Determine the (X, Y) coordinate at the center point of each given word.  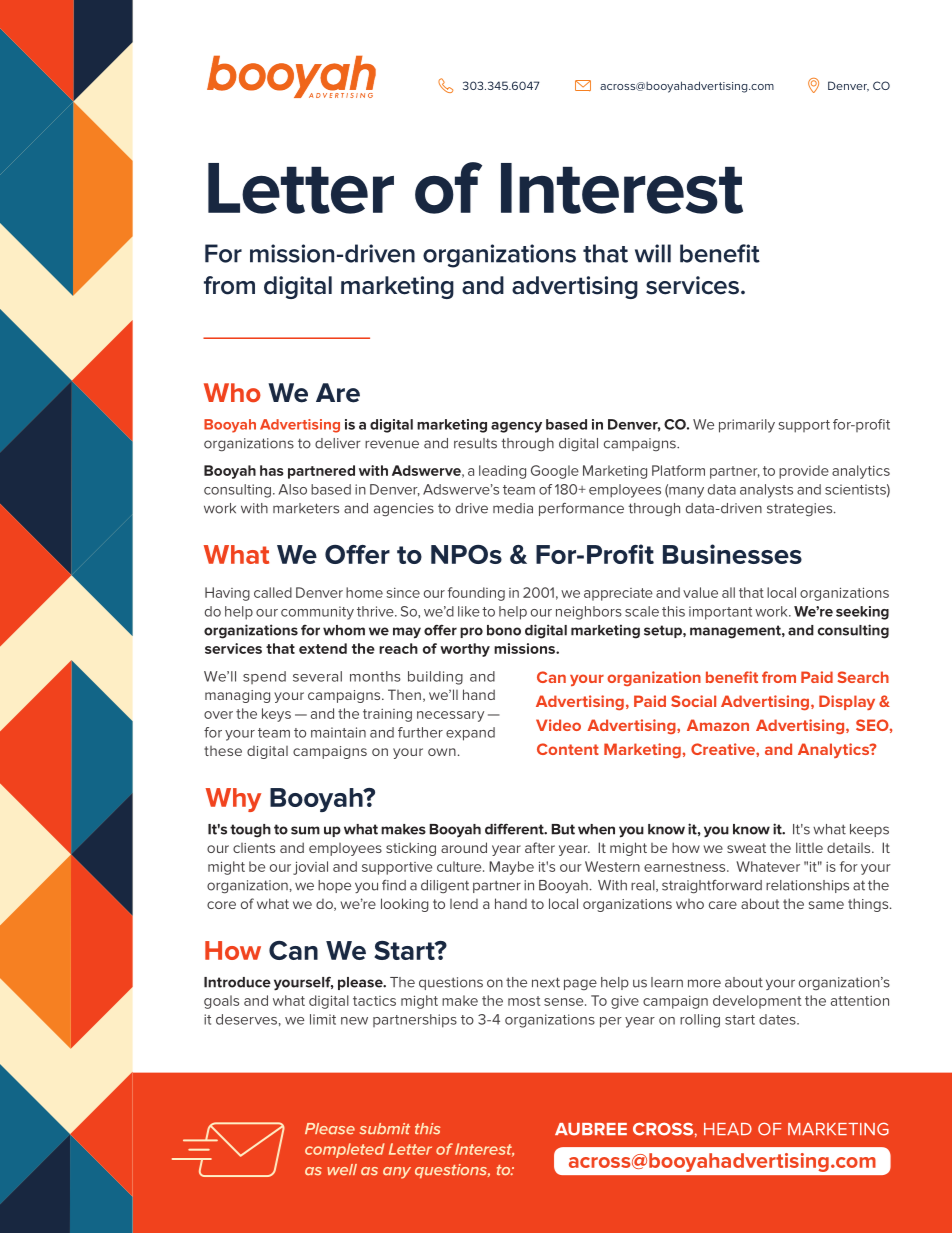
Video (558, 725)
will (653, 253)
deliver (338, 443)
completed (344, 1150)
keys (276, 715)
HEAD (728, 1129)
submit (385, 1128)
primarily (747, 426)
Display (847, 702)
